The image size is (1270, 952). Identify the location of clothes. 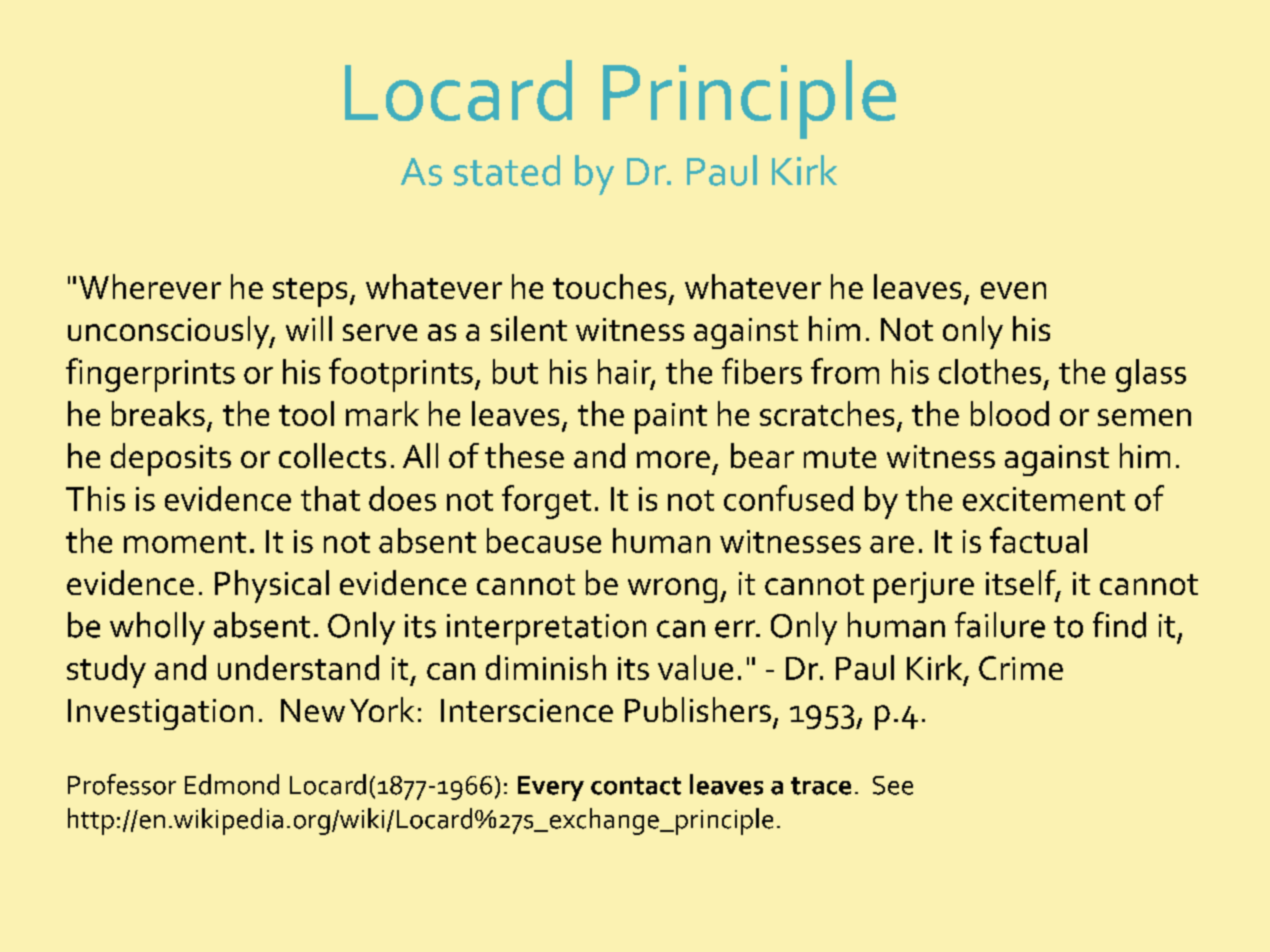
(990, 371).
